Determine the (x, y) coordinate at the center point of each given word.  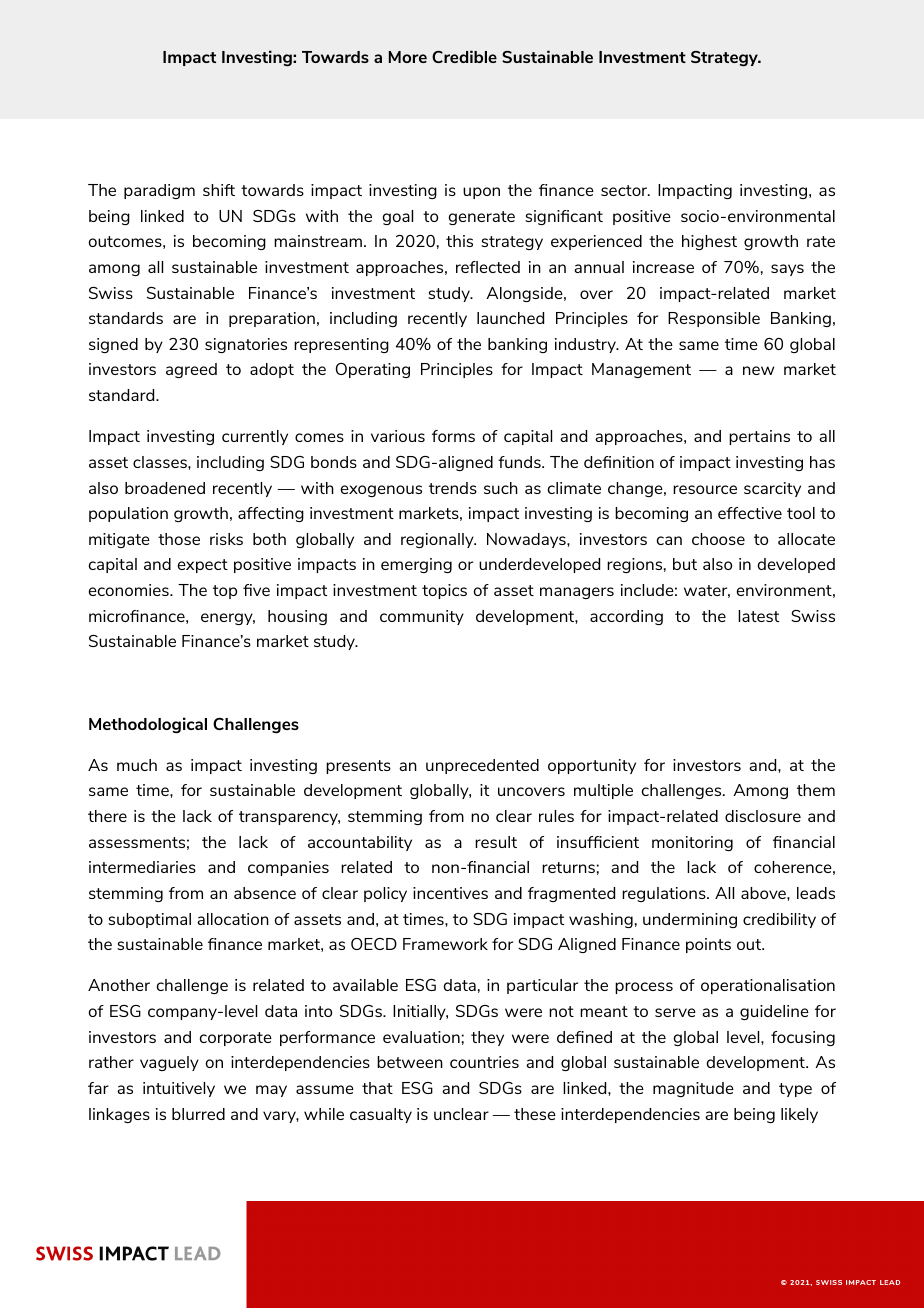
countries (484, 1062)
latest (758, 616)
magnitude (693, 1089)
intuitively (179, 1089)
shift (219, 190)
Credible (464, 56)
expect (203, 566)
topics (444, 591)
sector (625, 190)
